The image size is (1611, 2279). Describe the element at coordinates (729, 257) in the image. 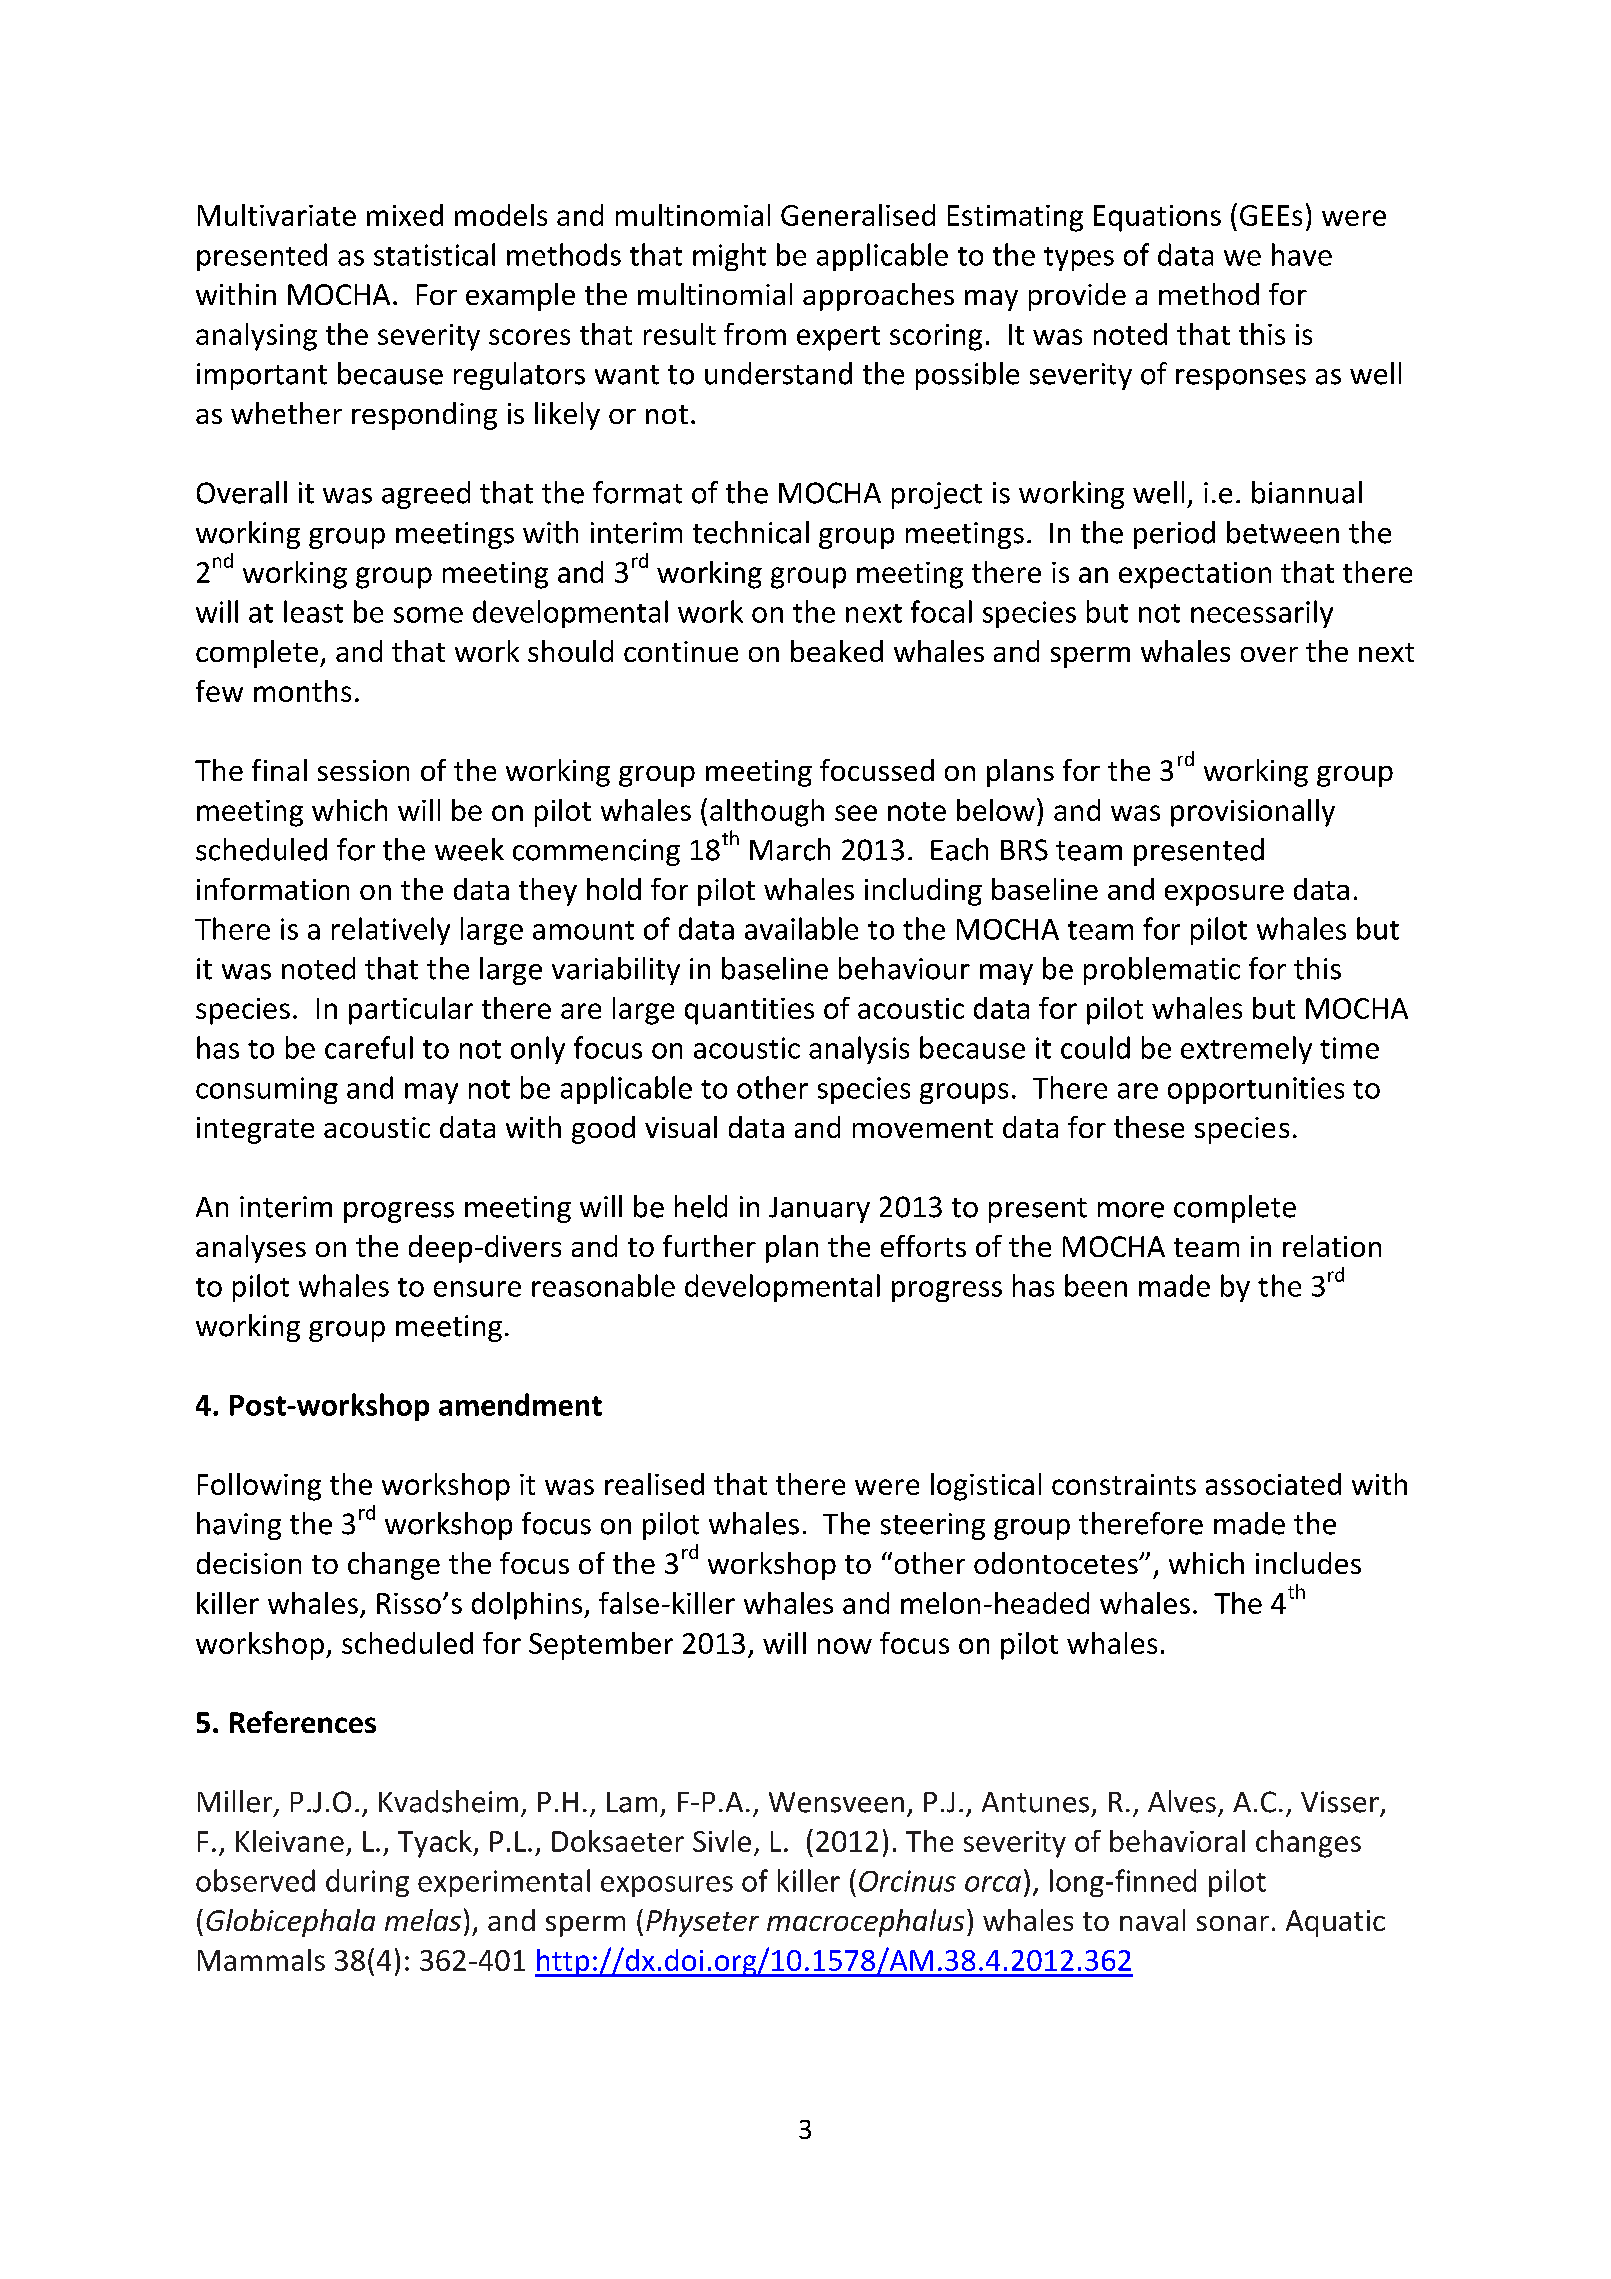

I see `might` at that location.
